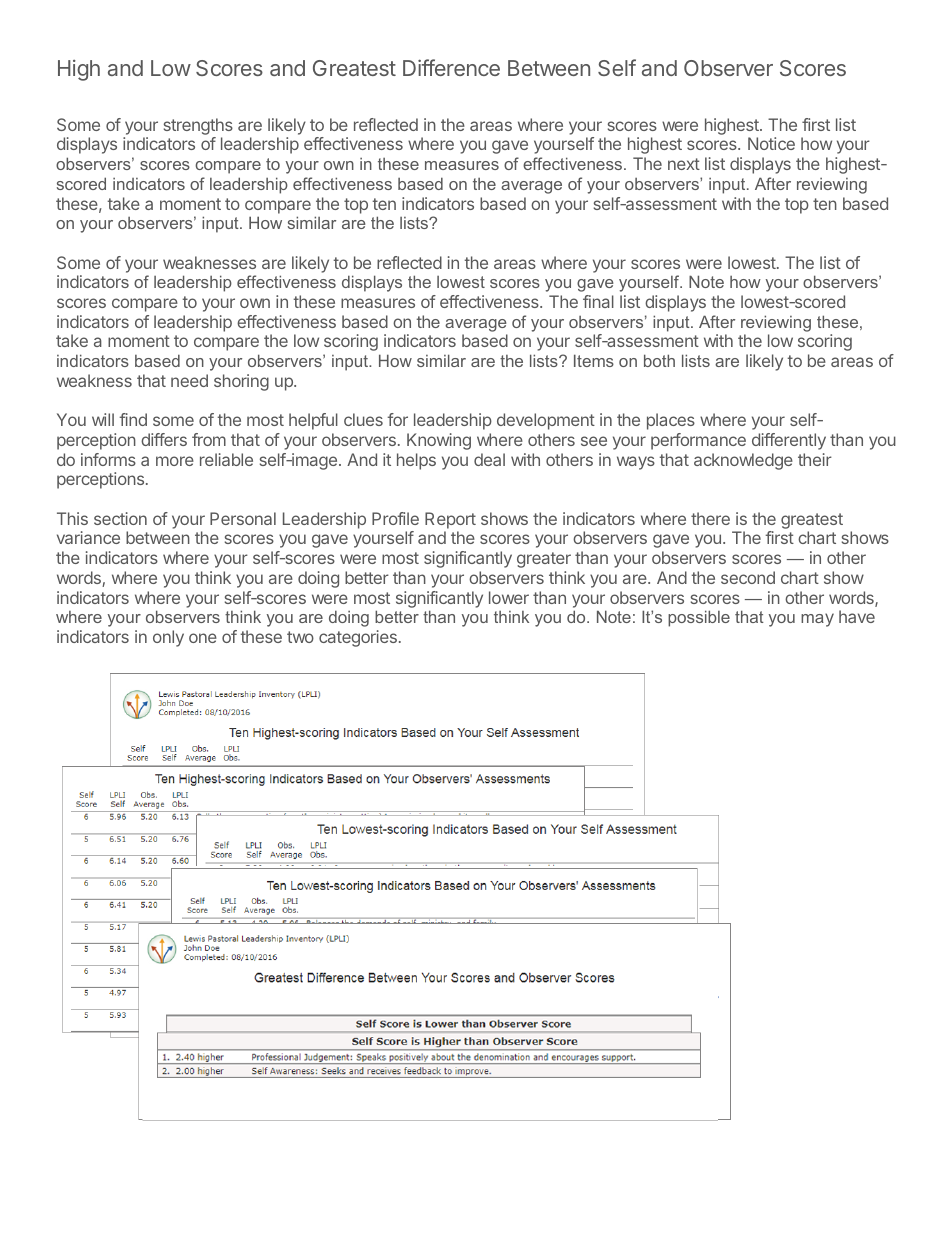 Image resolution: width=952 pixels, height=1233 pixels. I want to click on final, so click(598, 301).
